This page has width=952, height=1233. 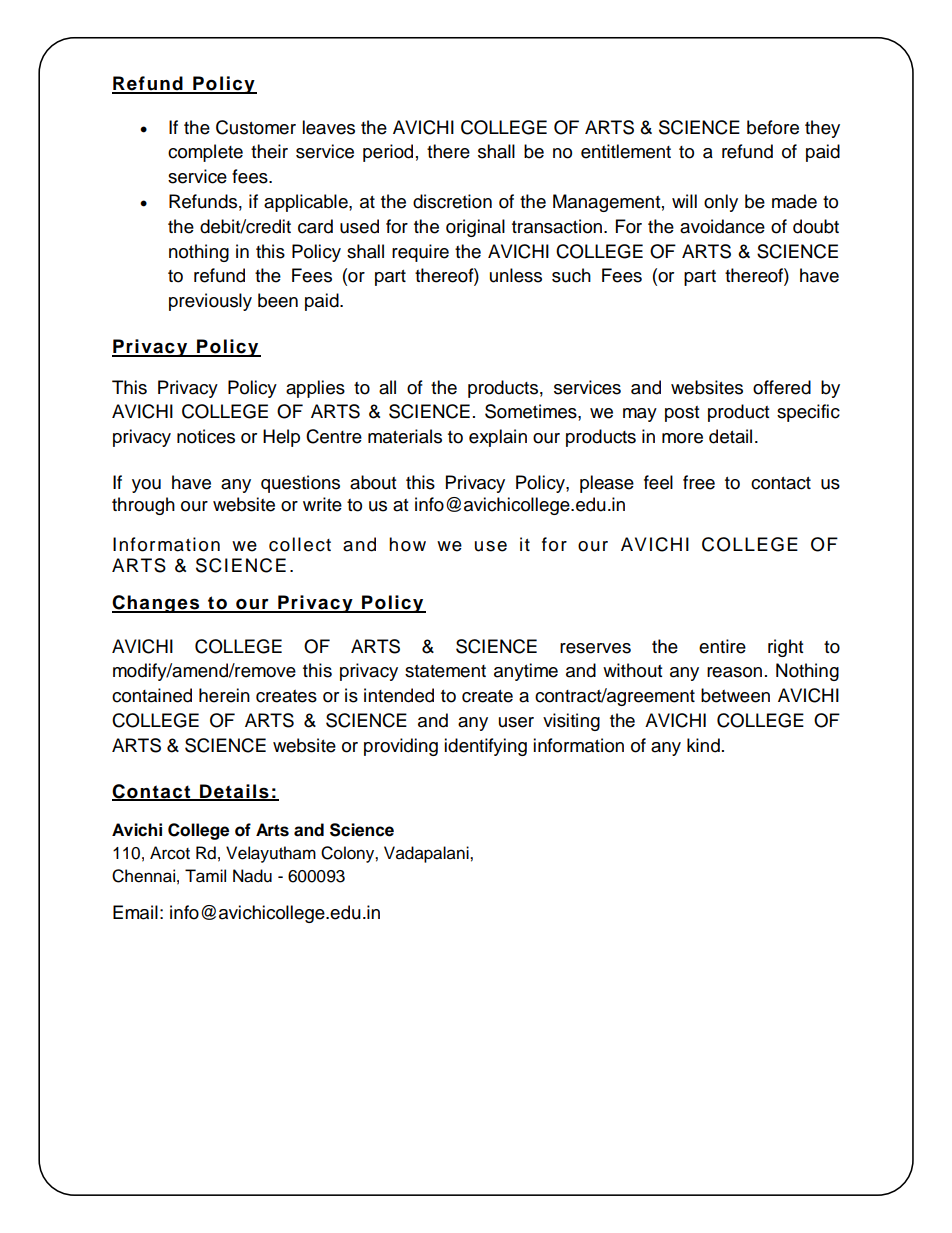 I want to click on between, so click(x=735, y=695).
